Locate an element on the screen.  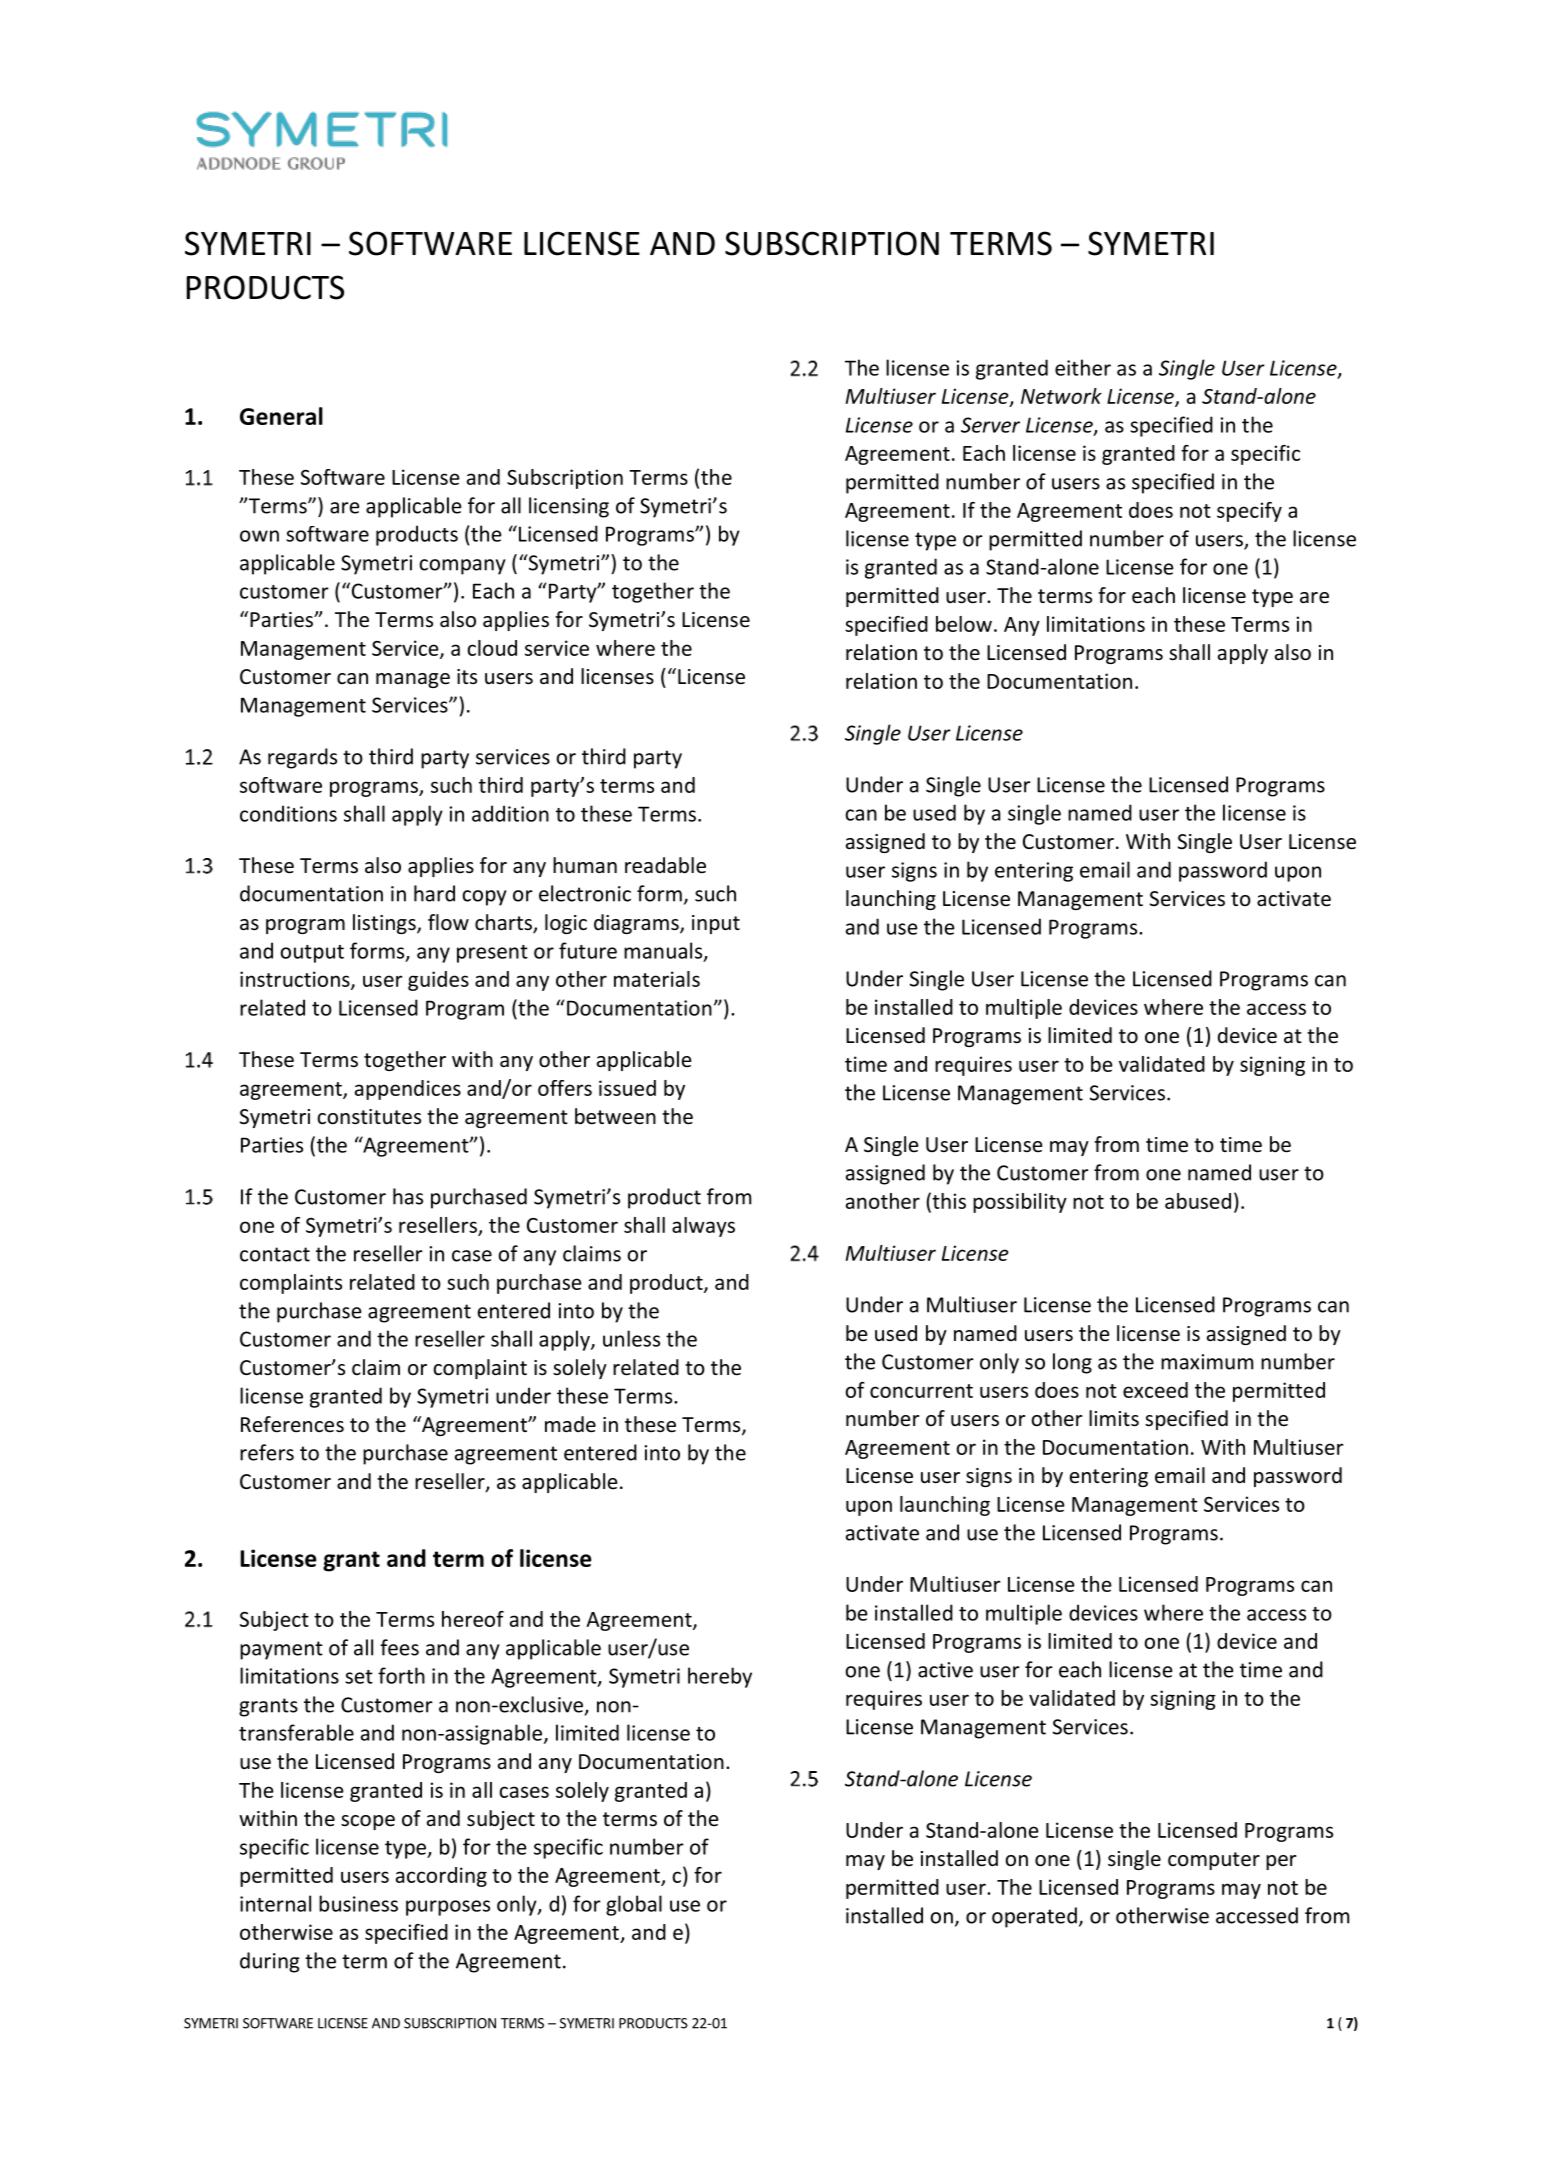
General is located at coordinates (281, 416).
